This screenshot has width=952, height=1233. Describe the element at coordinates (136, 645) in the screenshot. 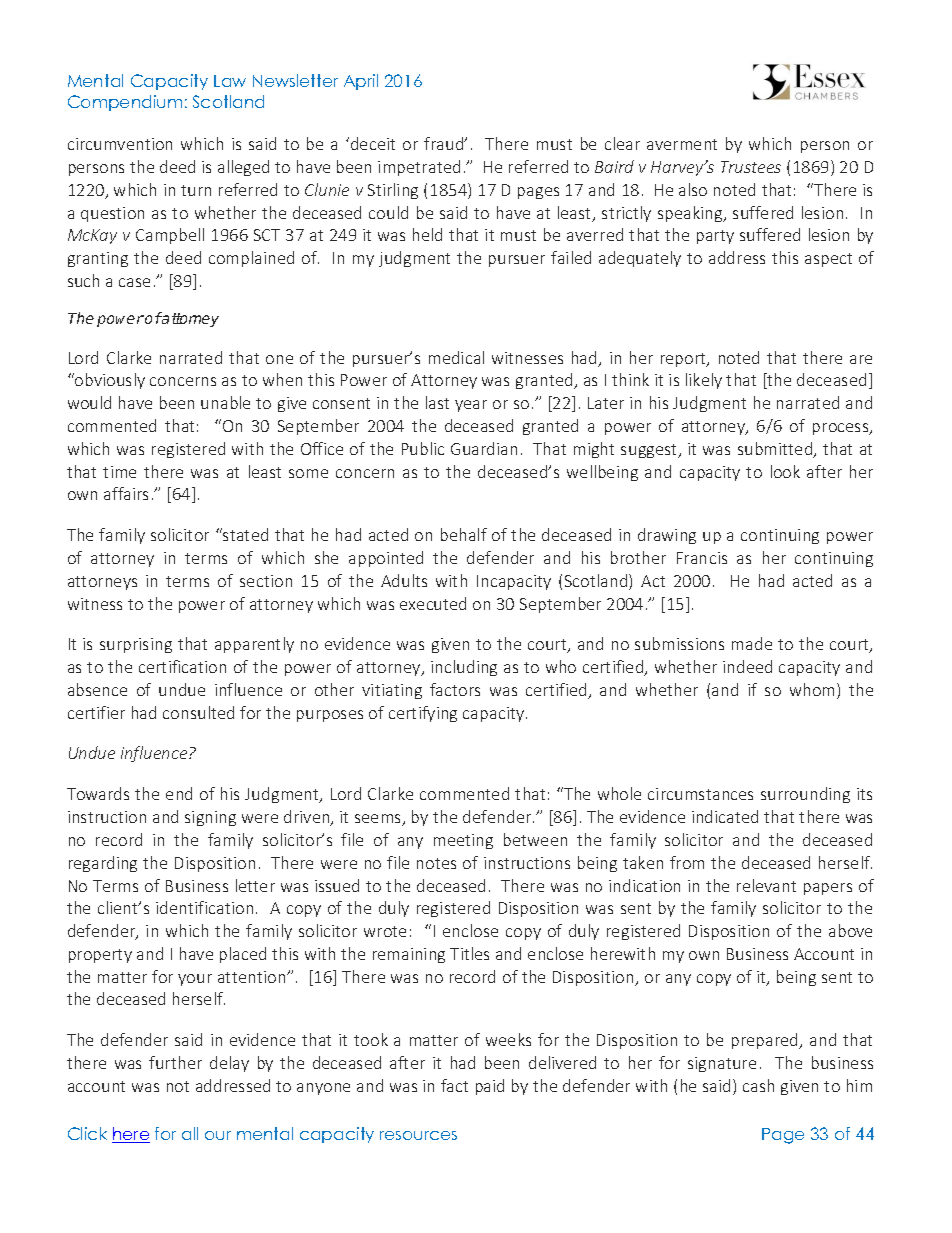

I see `surprising` at that location.
